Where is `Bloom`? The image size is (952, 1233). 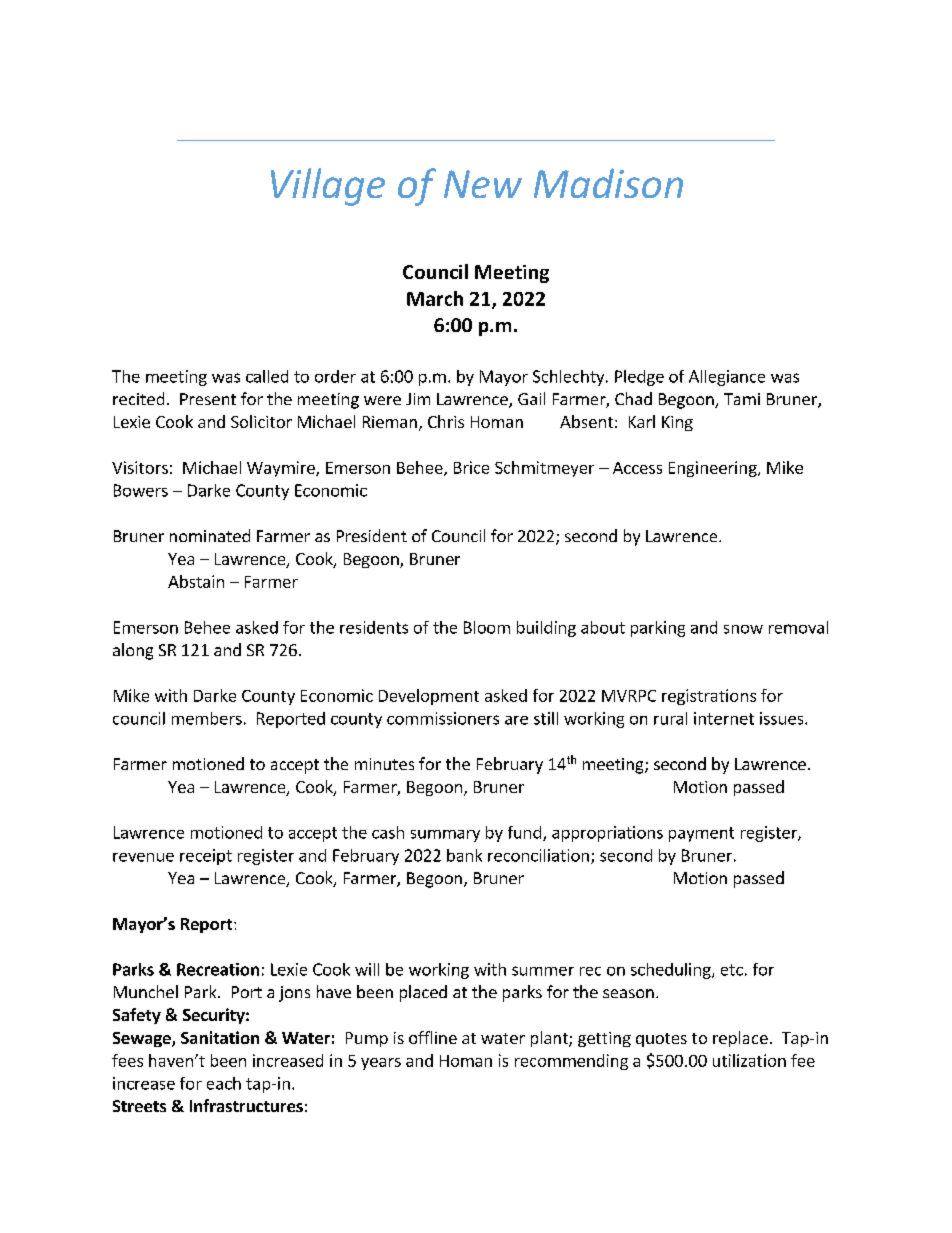 Bloom is located at coordinates (487, 627).
